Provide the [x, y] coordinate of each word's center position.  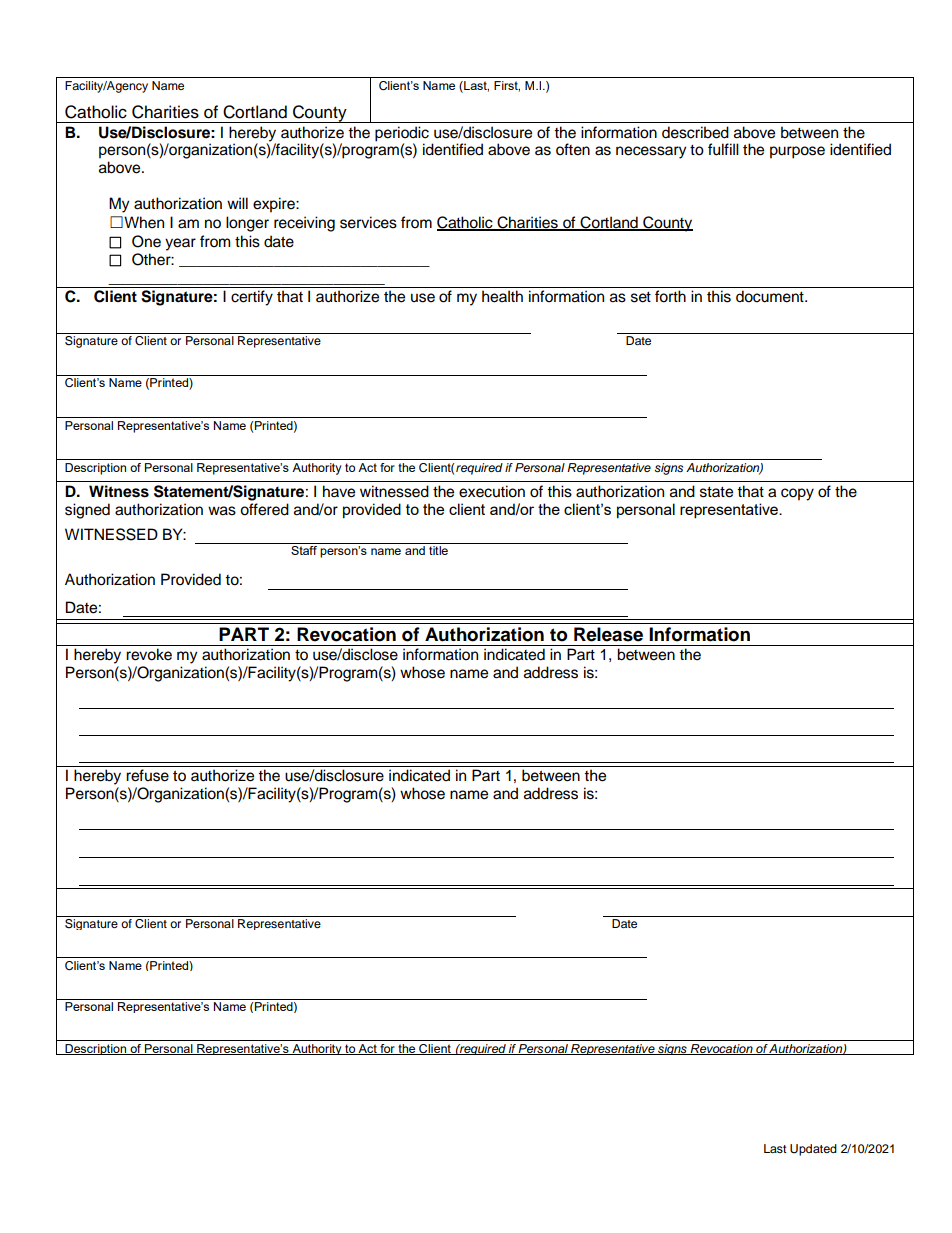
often [573, 149]
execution [492, 491]
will [237, 203]
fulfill [723, 149]
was [222, 511]
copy [797, 494]
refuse [147, 775]
